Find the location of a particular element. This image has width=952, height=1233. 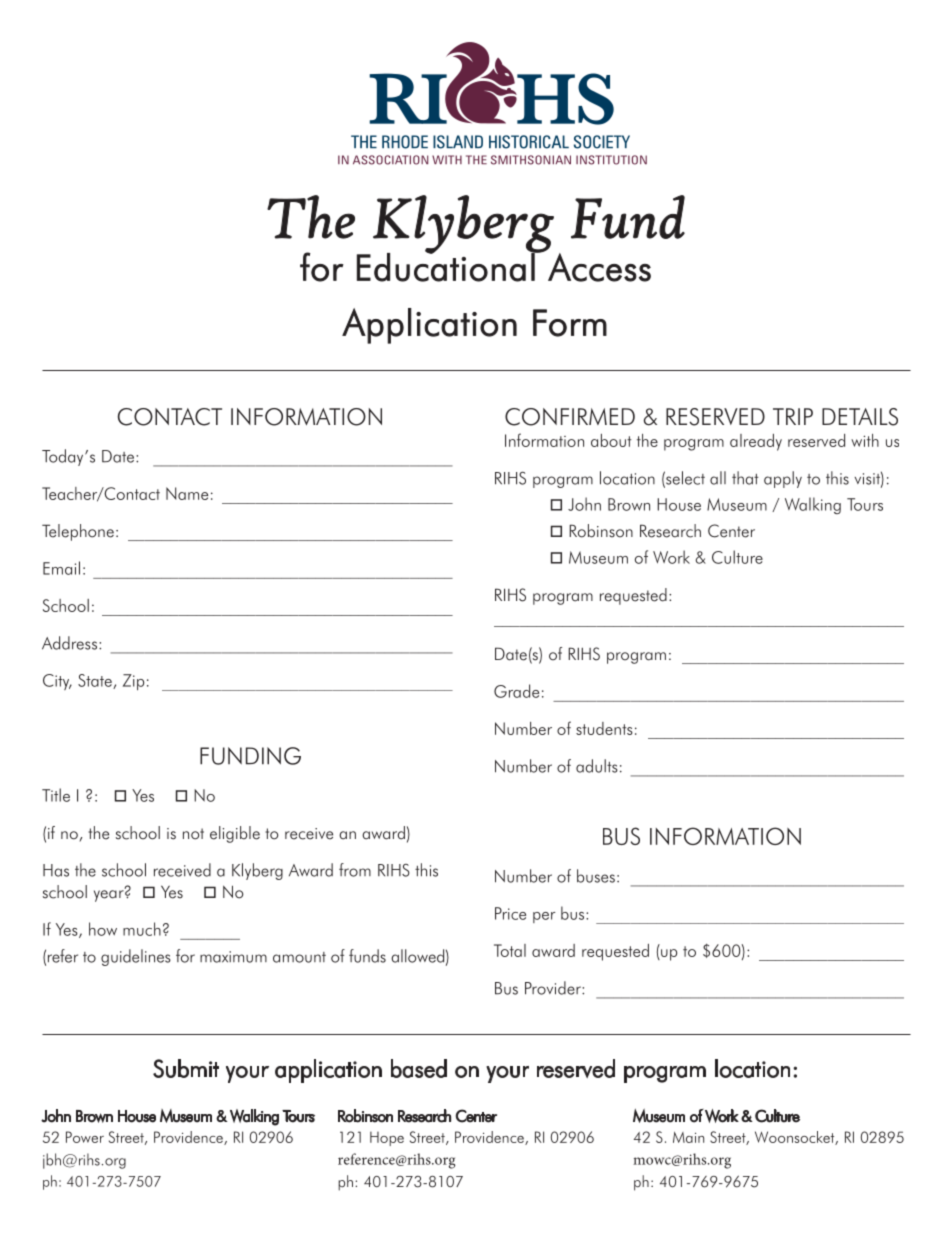

Submit is located at coordinates (186, 1068).
